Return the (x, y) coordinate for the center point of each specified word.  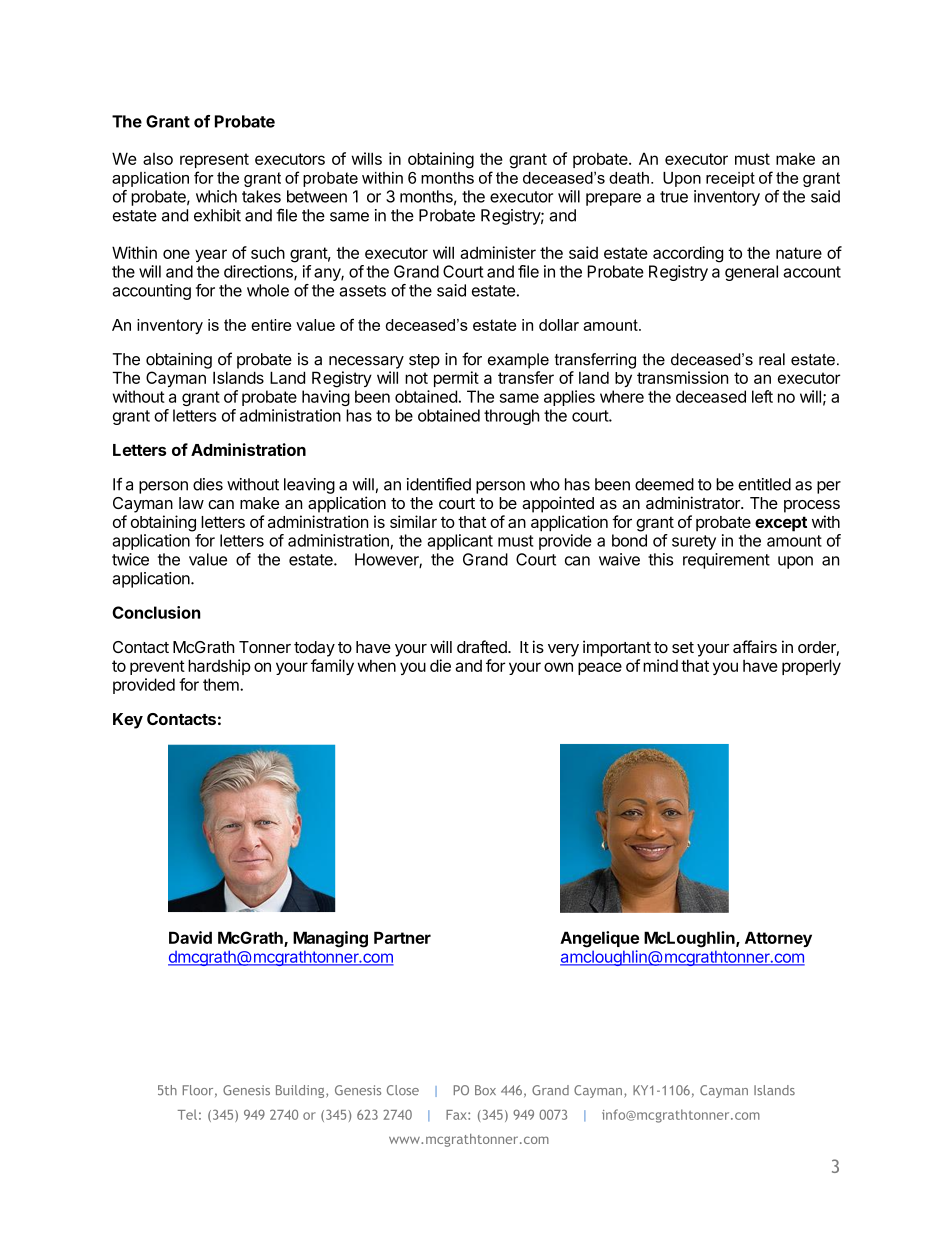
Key (128, 721)
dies (208, 484)
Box (485, 1090)
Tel (187, 1114)
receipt (730, 179)
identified (439, 484)
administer (498, 252)
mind (660, 665)
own (558, 667)
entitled (764, 484)
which (216, 196)
